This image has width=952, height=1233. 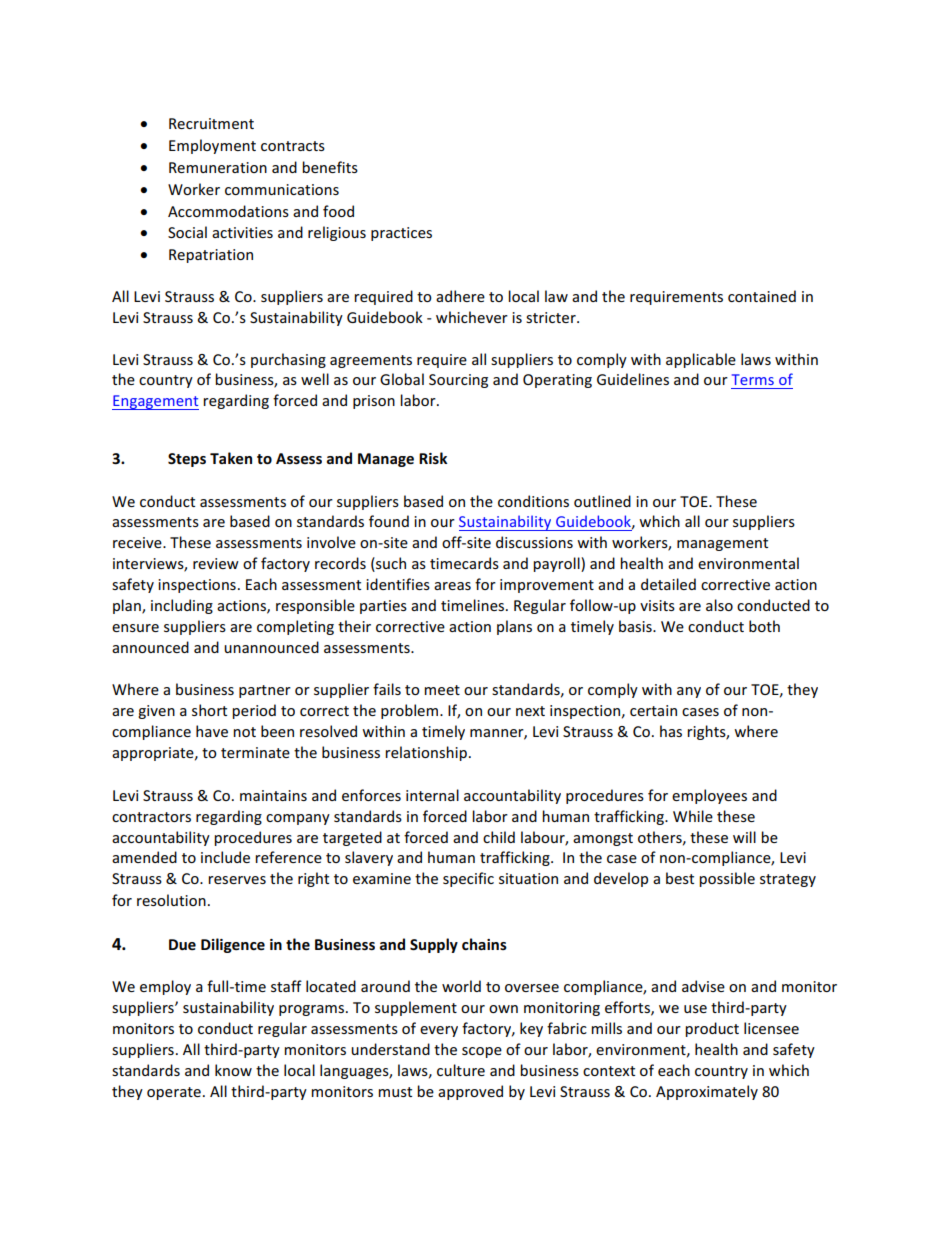 I want to click on know, so click(x=233, y=1070).
